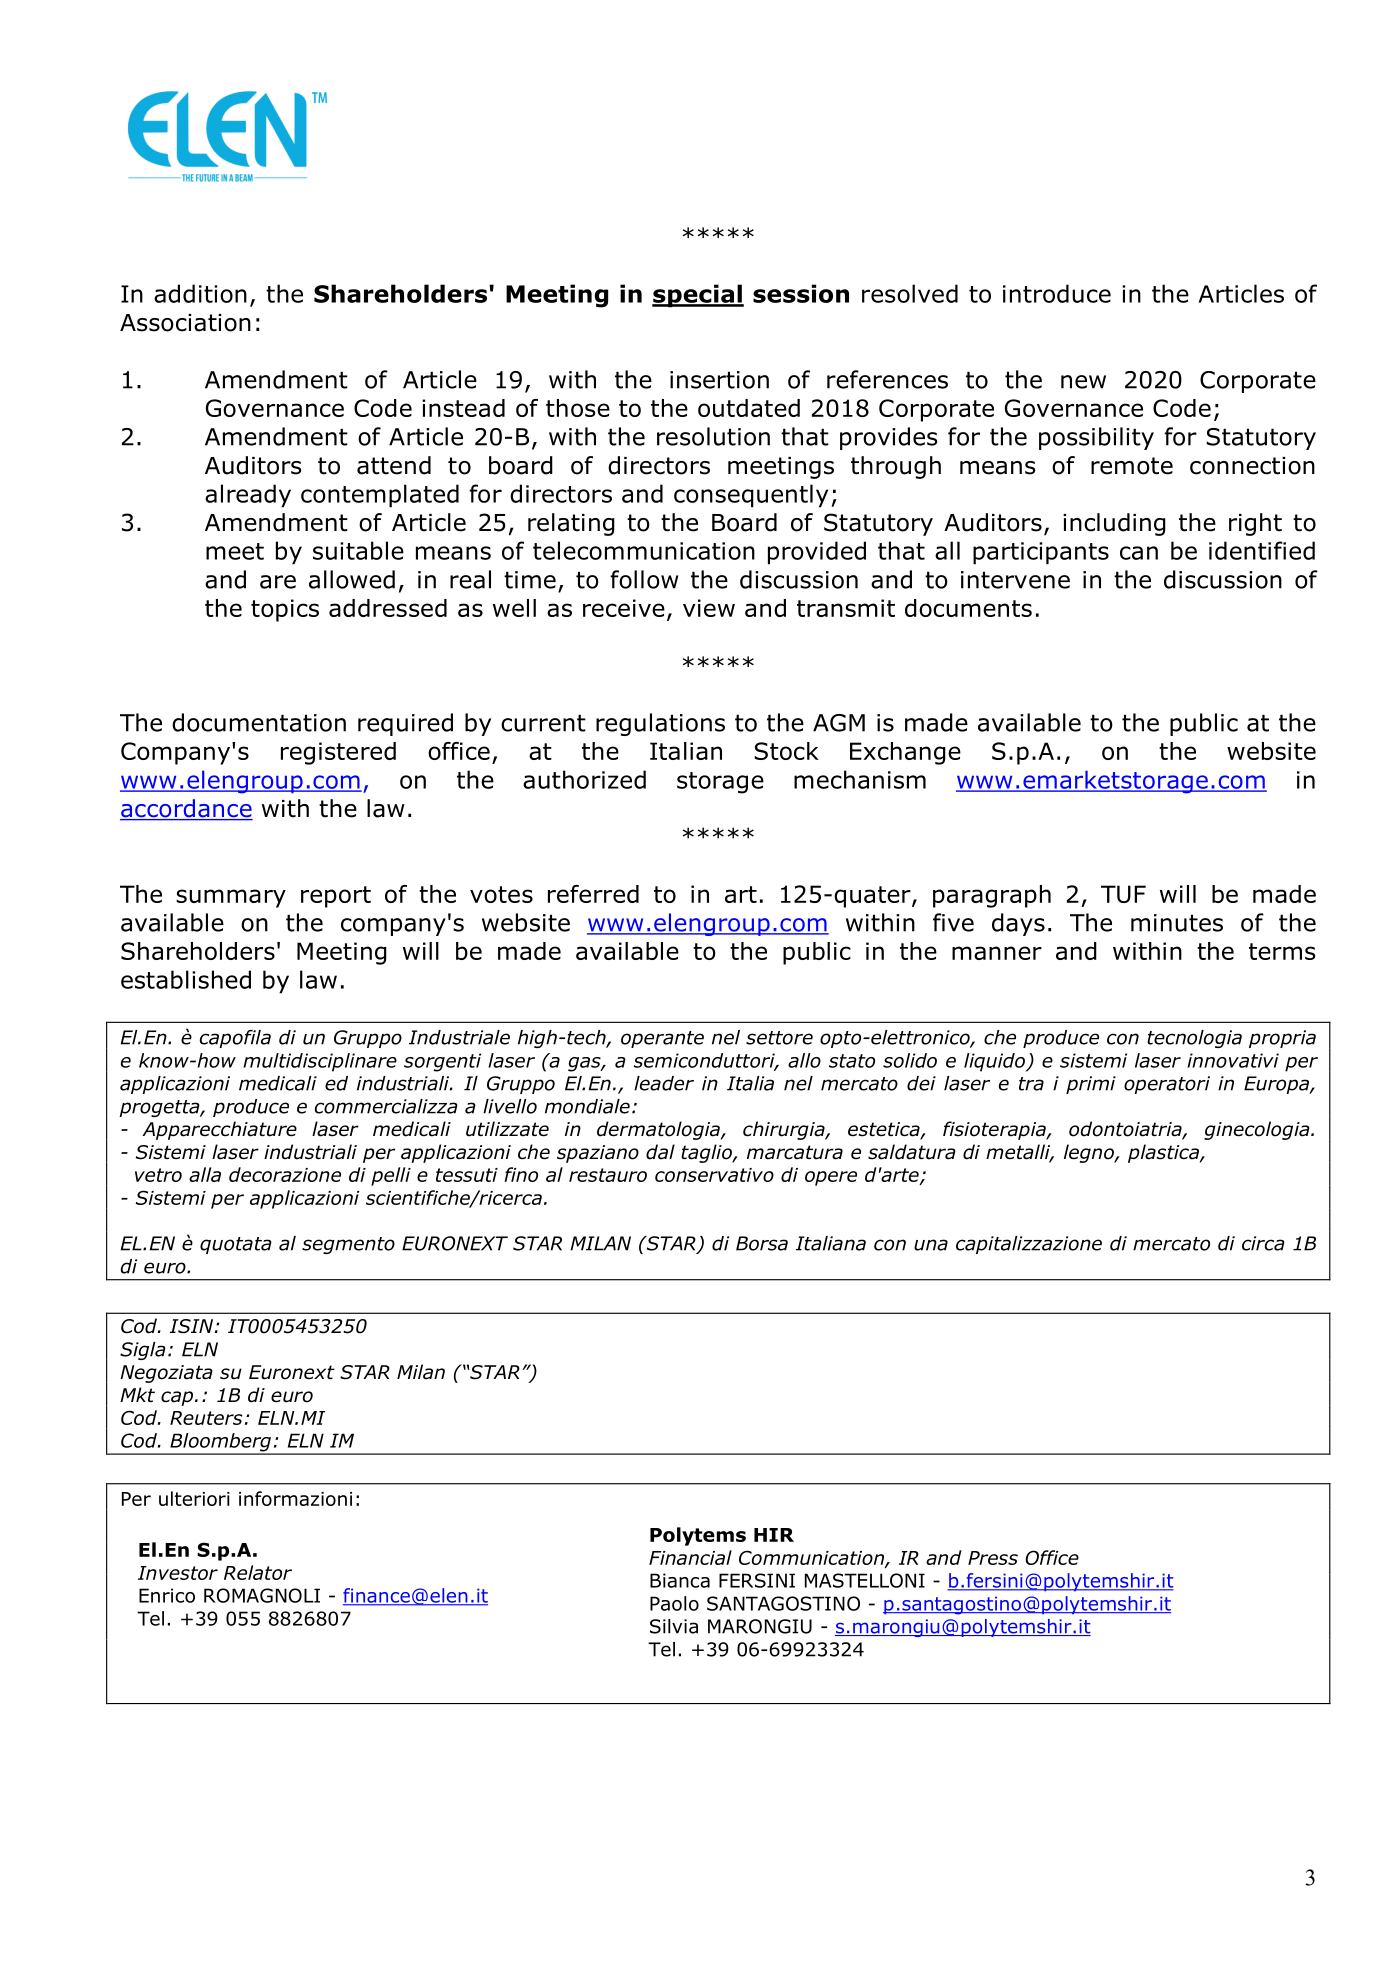  What do you see at coordinates (680, 1580) in the screenshot?
I see `Bianca` at bounding box center [680, 1580].
